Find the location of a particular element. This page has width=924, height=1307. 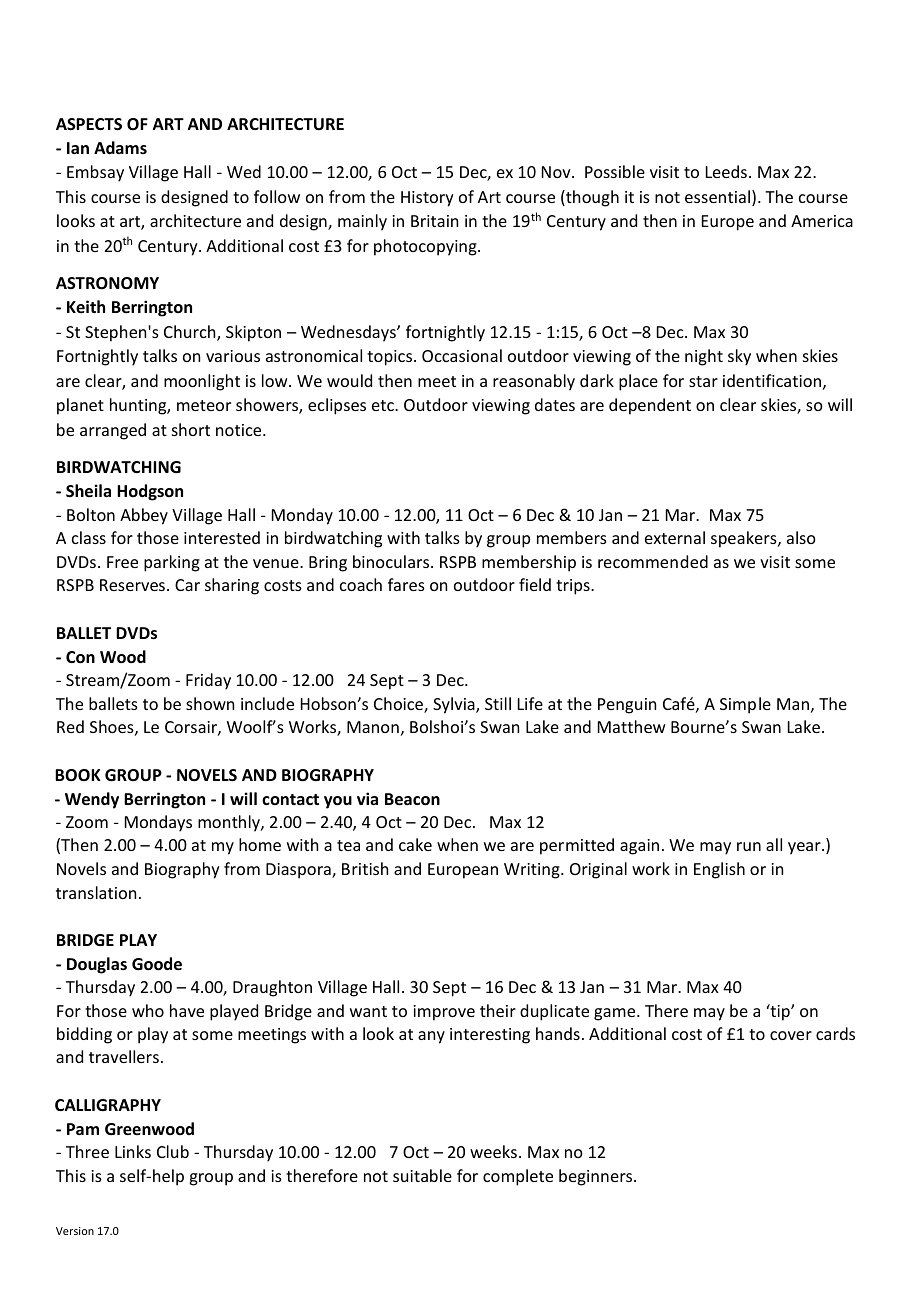

cake is located at coordinates (415, 844).
